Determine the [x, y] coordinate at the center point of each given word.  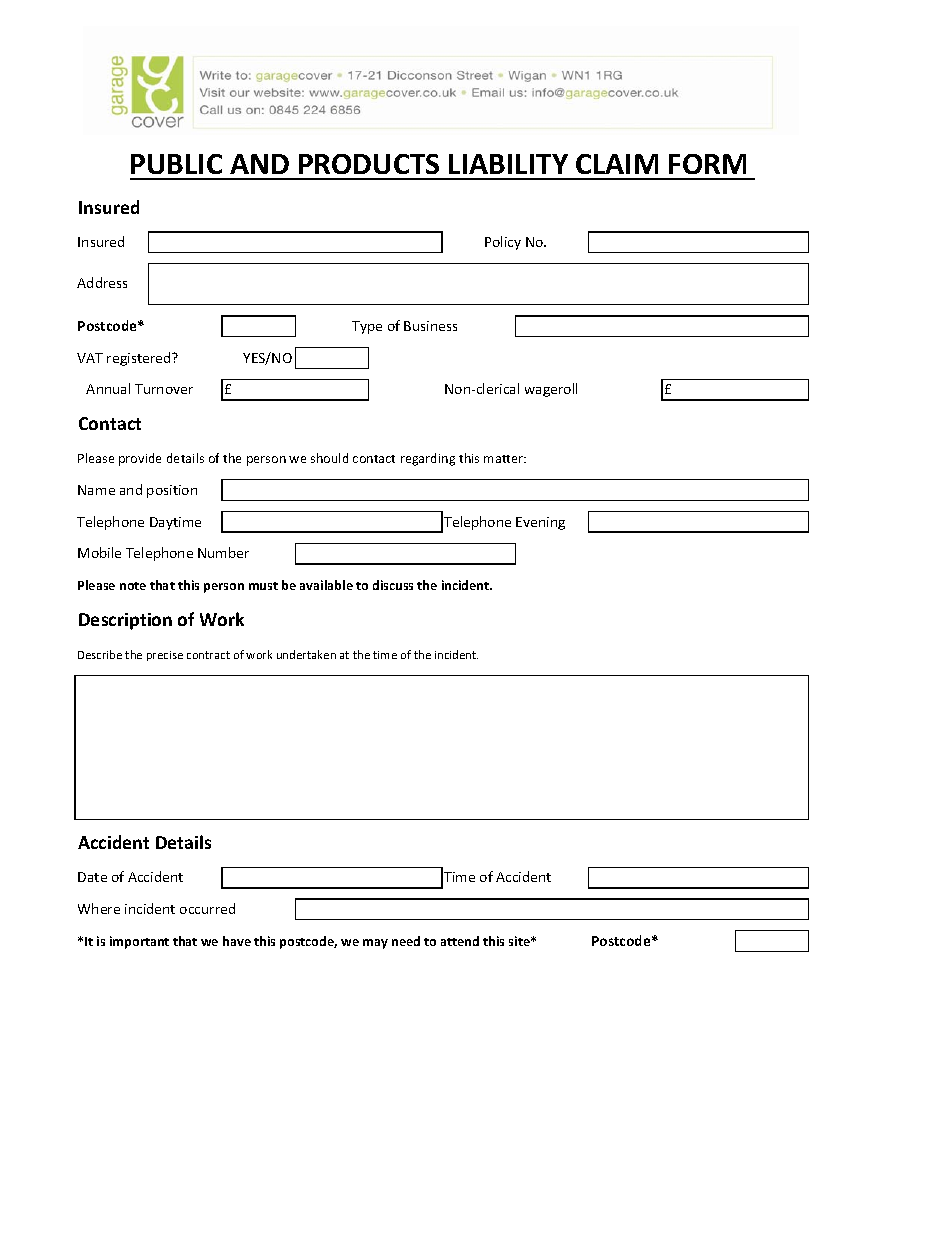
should [329, 458]
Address [102, 282]
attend [460, 941]
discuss [393, 585]
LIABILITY [508, 164]
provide [140, 459]
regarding [428, 459]
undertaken [306, 654]
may [375, 944]
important [139, 942]
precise [165, 656]
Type [367, 327]
